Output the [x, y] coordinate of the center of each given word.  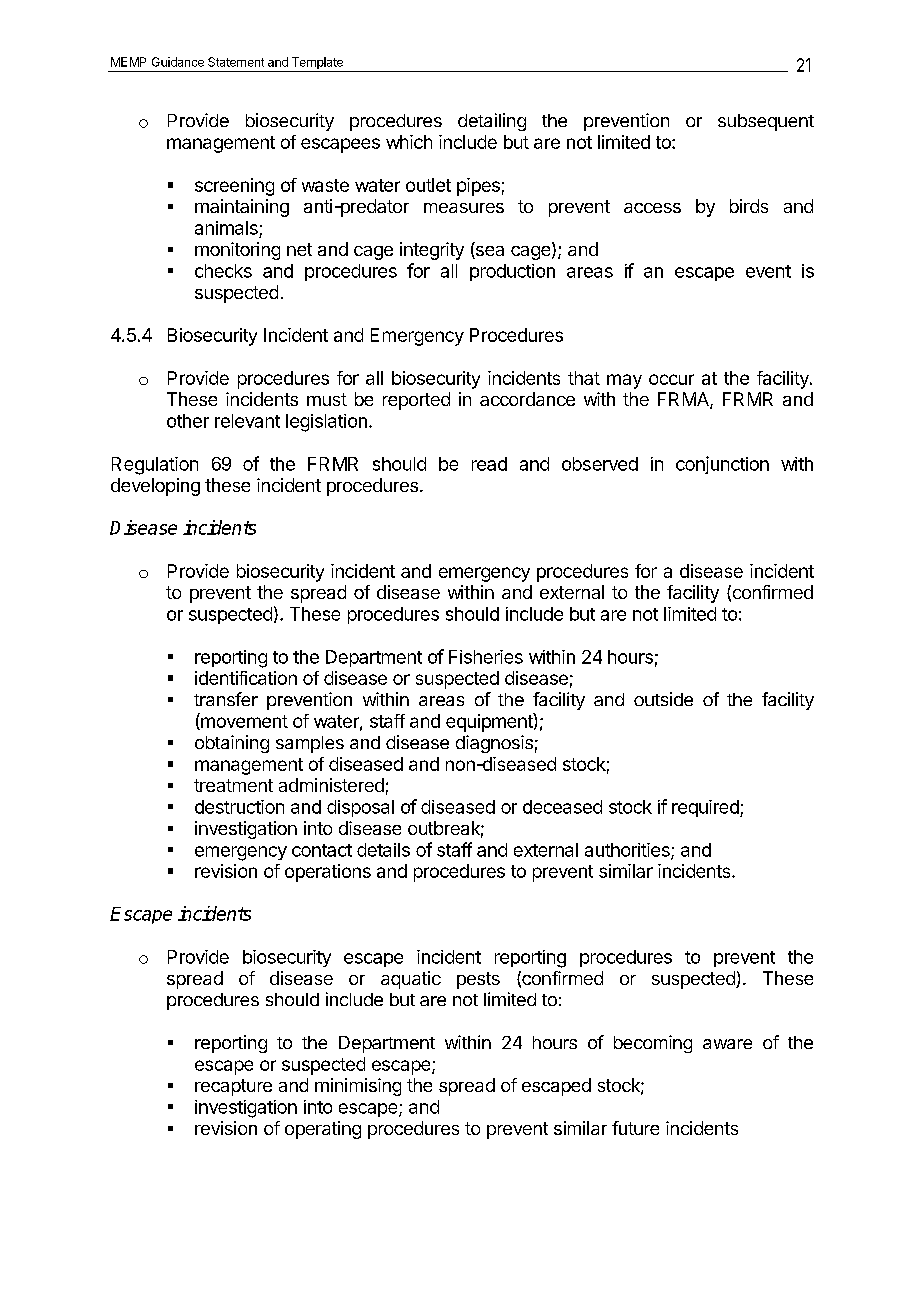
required [706, 808]
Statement [236, 62]
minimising [358, 1087]
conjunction [722, 465]
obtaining [232, 744]
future [635, 1128]
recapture [233, 1087]
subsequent [766, 122]
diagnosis [494, 744]
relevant [247, 421]
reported [416, 401]
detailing [492, 122]
